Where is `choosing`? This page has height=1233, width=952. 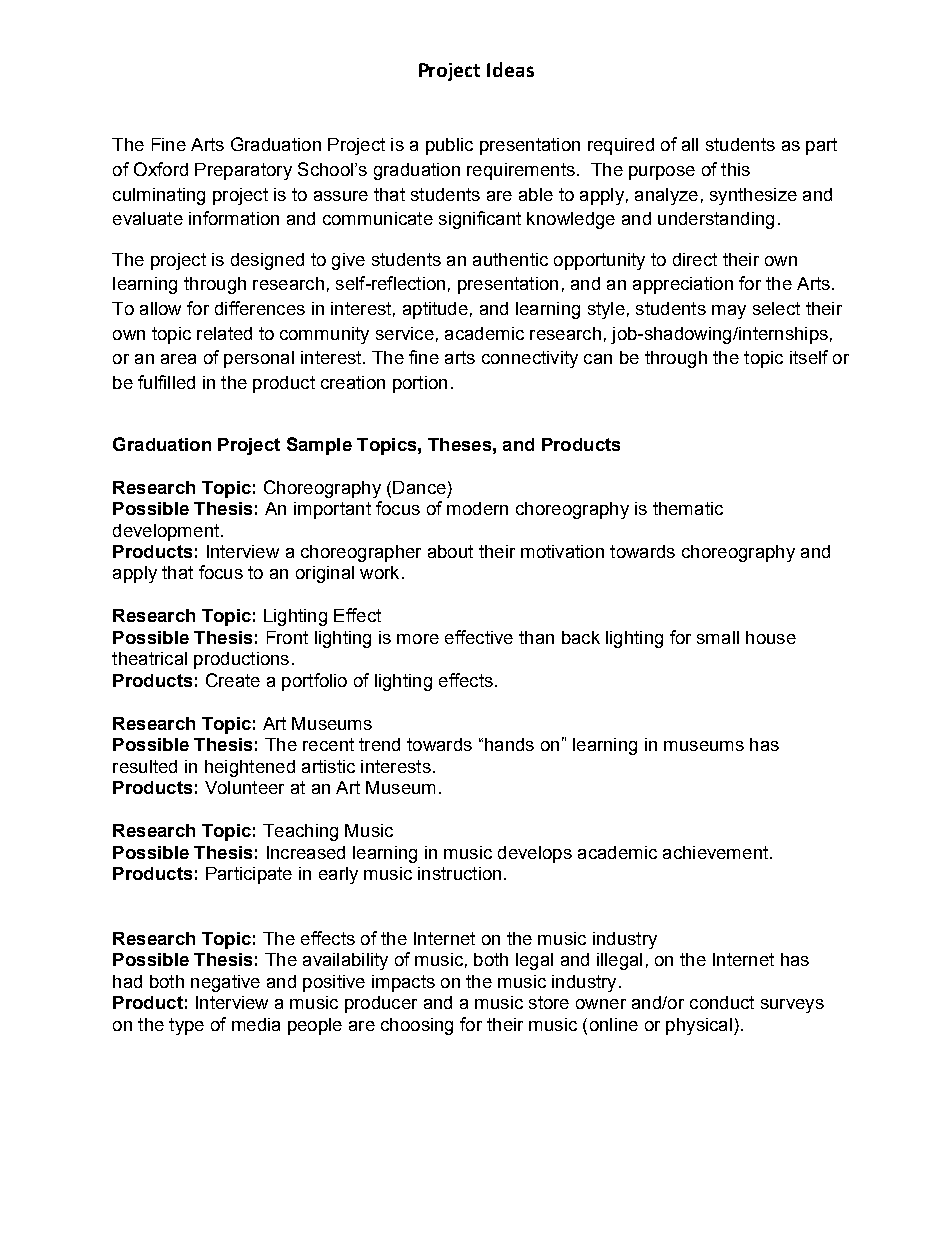 choosing is located at coordinates (417, 1026).
